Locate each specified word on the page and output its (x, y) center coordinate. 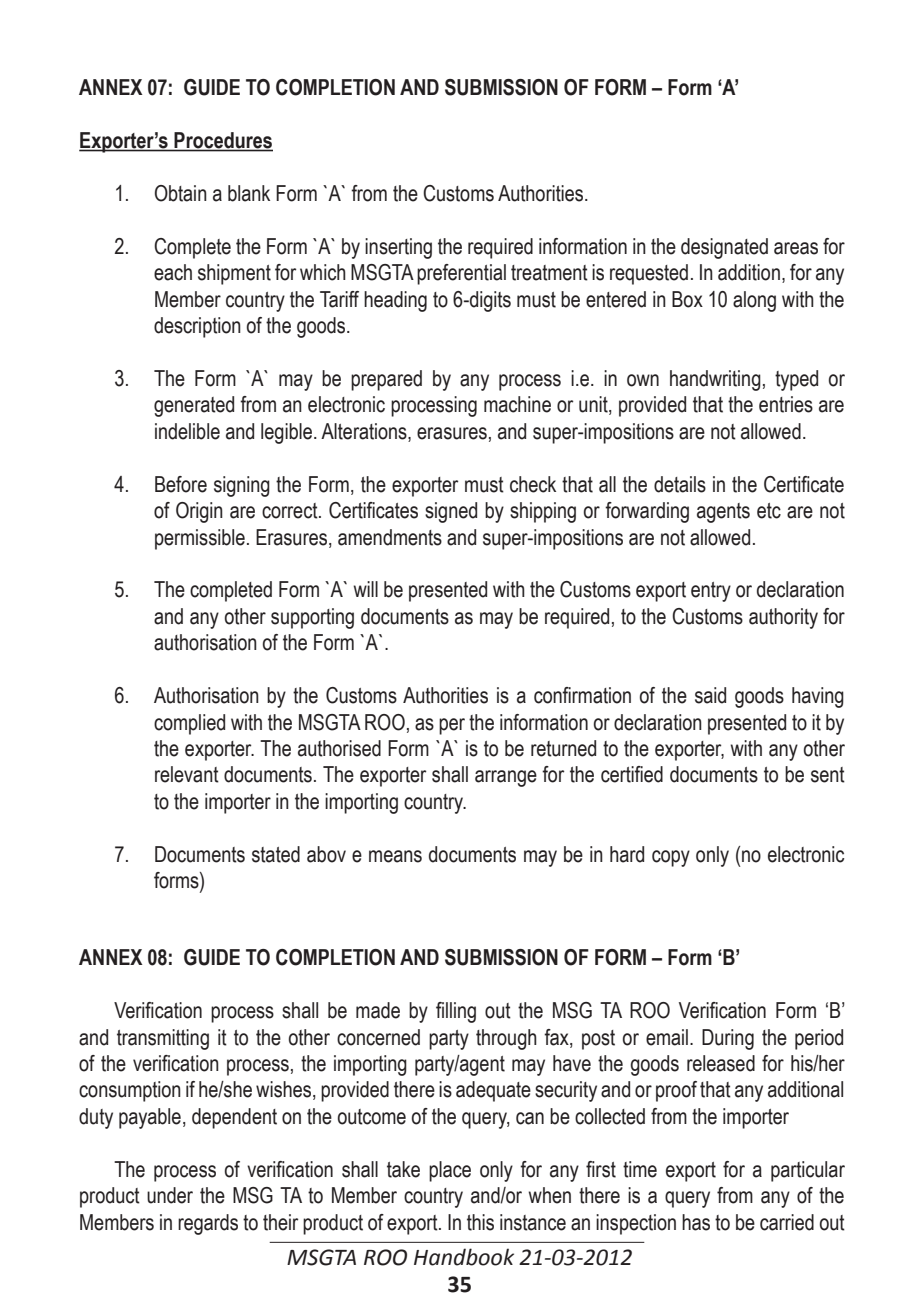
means (395, 856)
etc (769, 511)
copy (671, 858)
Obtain (181, 193)
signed (451, 512)
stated (276, 854)
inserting (398, 248)
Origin (199, 512)
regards (208, 1224)
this (480, 1222)
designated (724, 248)
